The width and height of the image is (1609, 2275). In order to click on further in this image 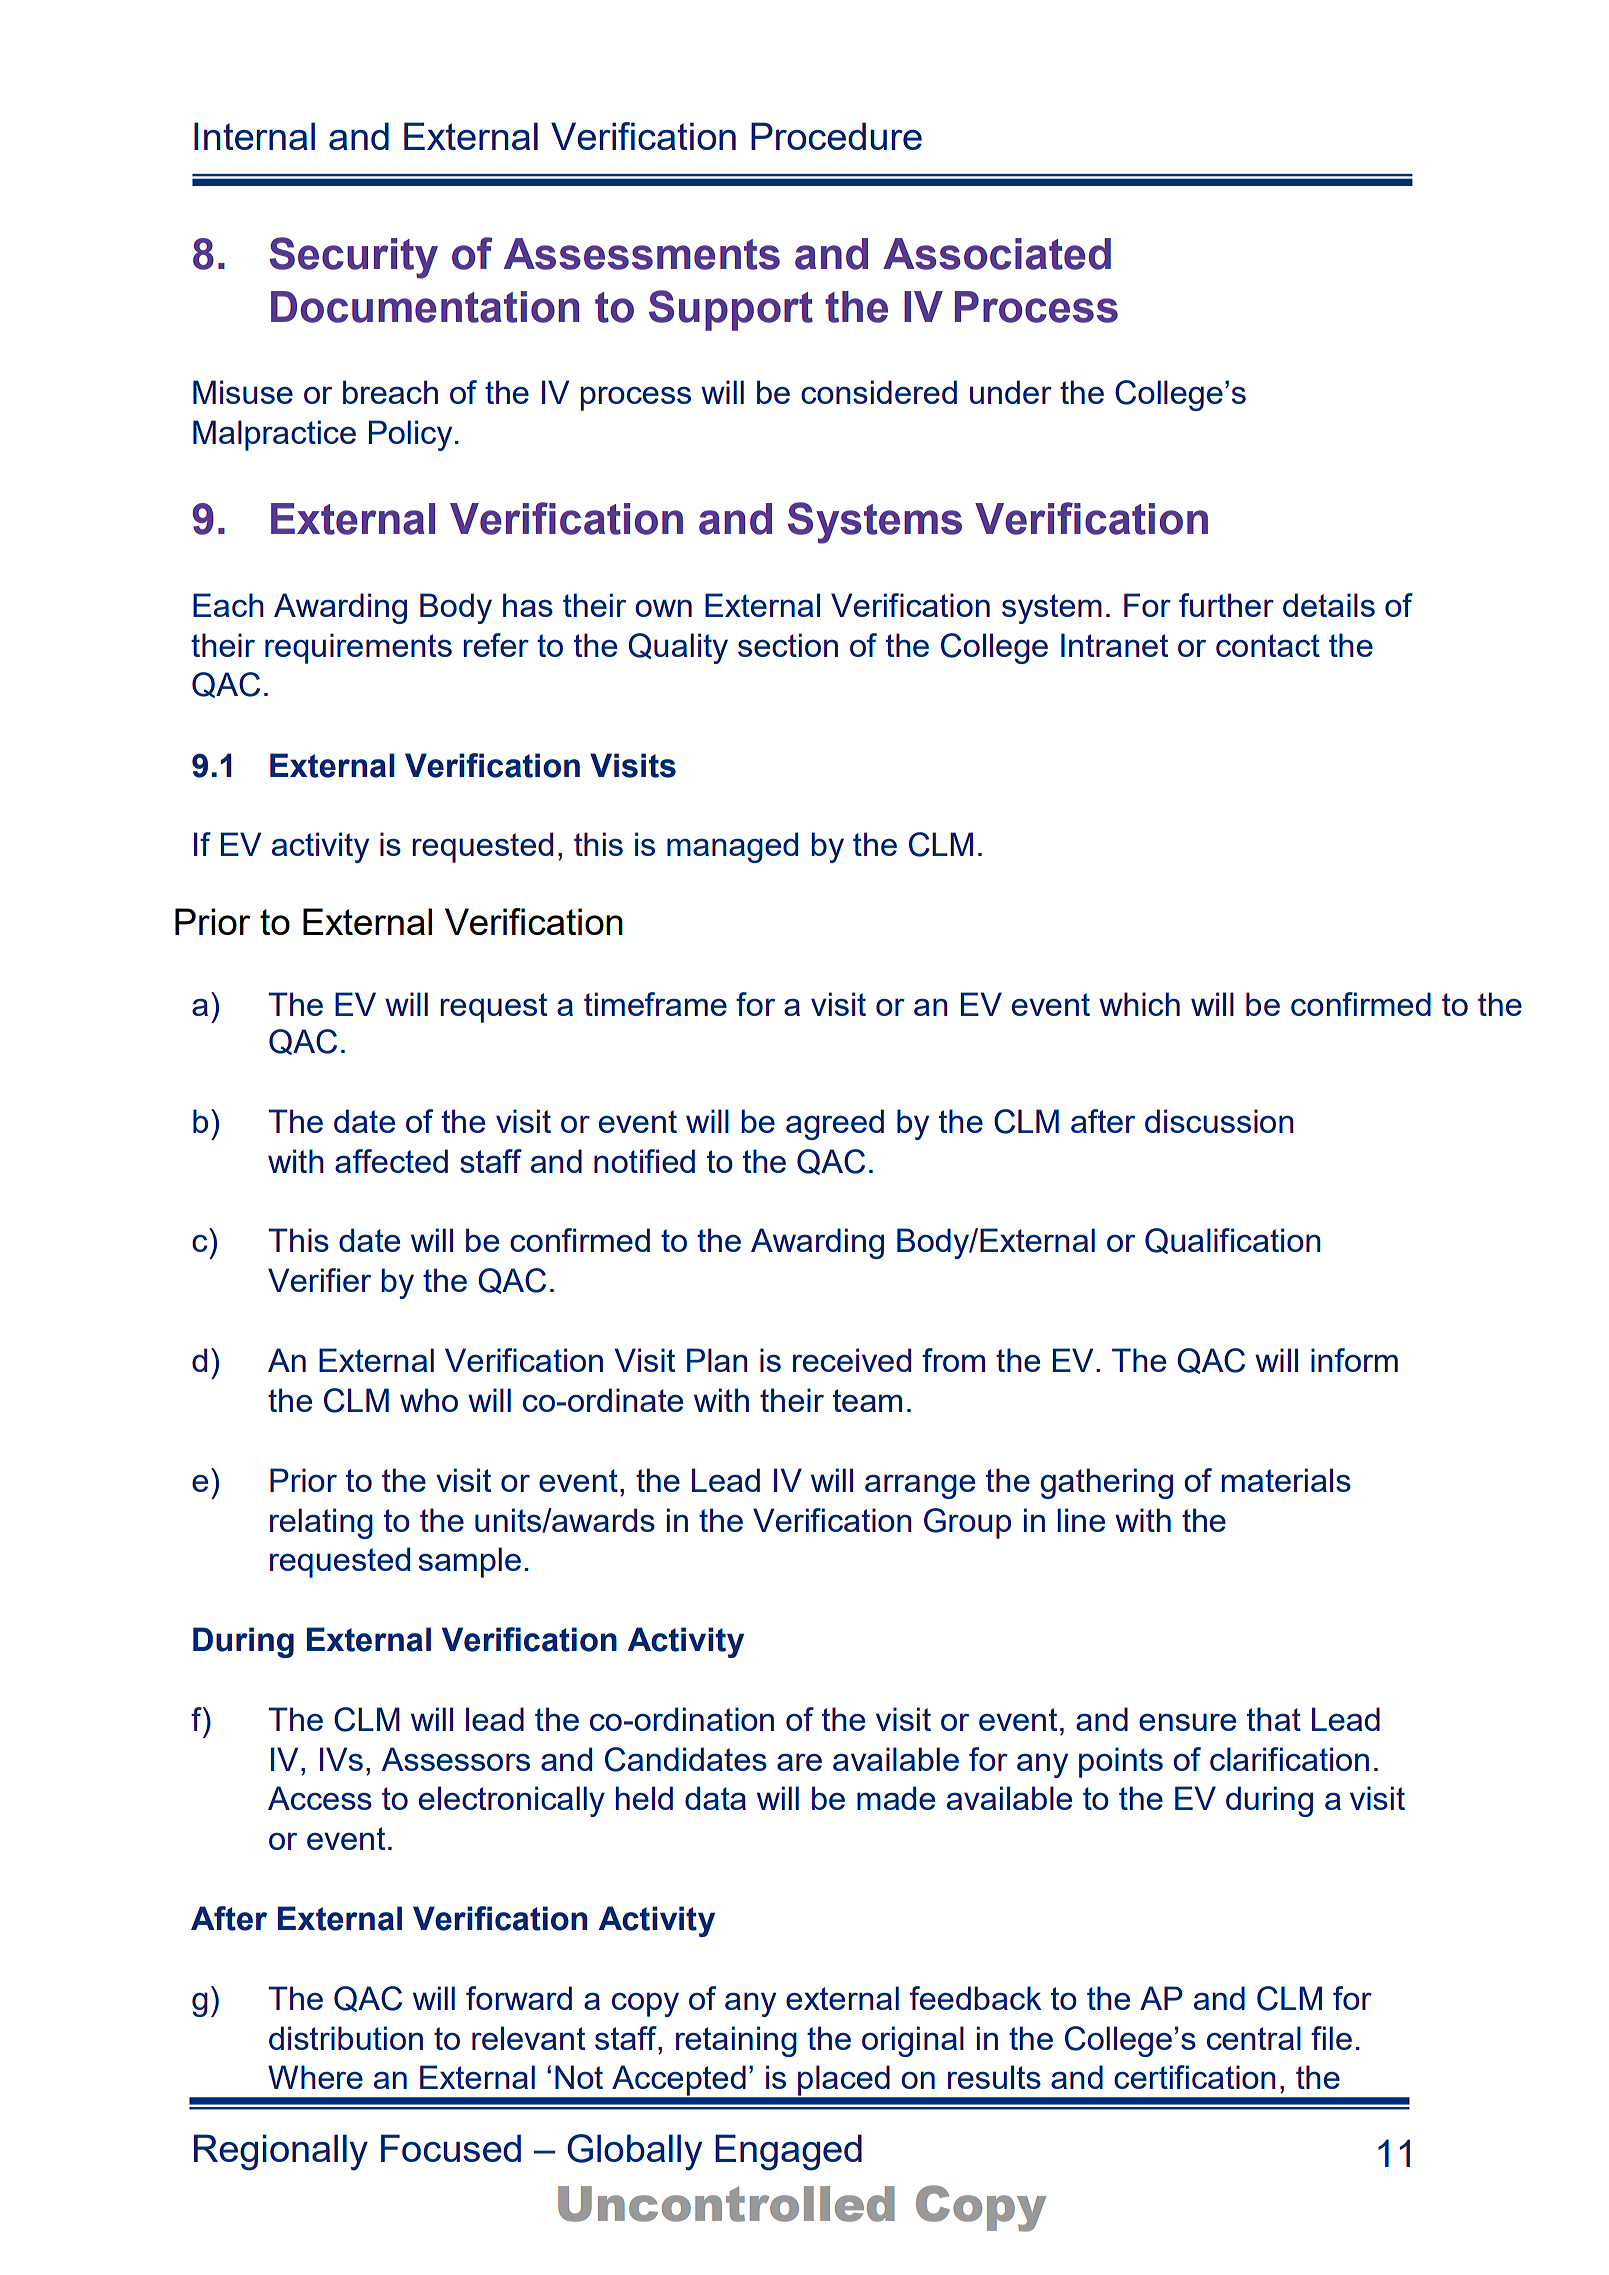, I will do `click(1226, 605)`.
